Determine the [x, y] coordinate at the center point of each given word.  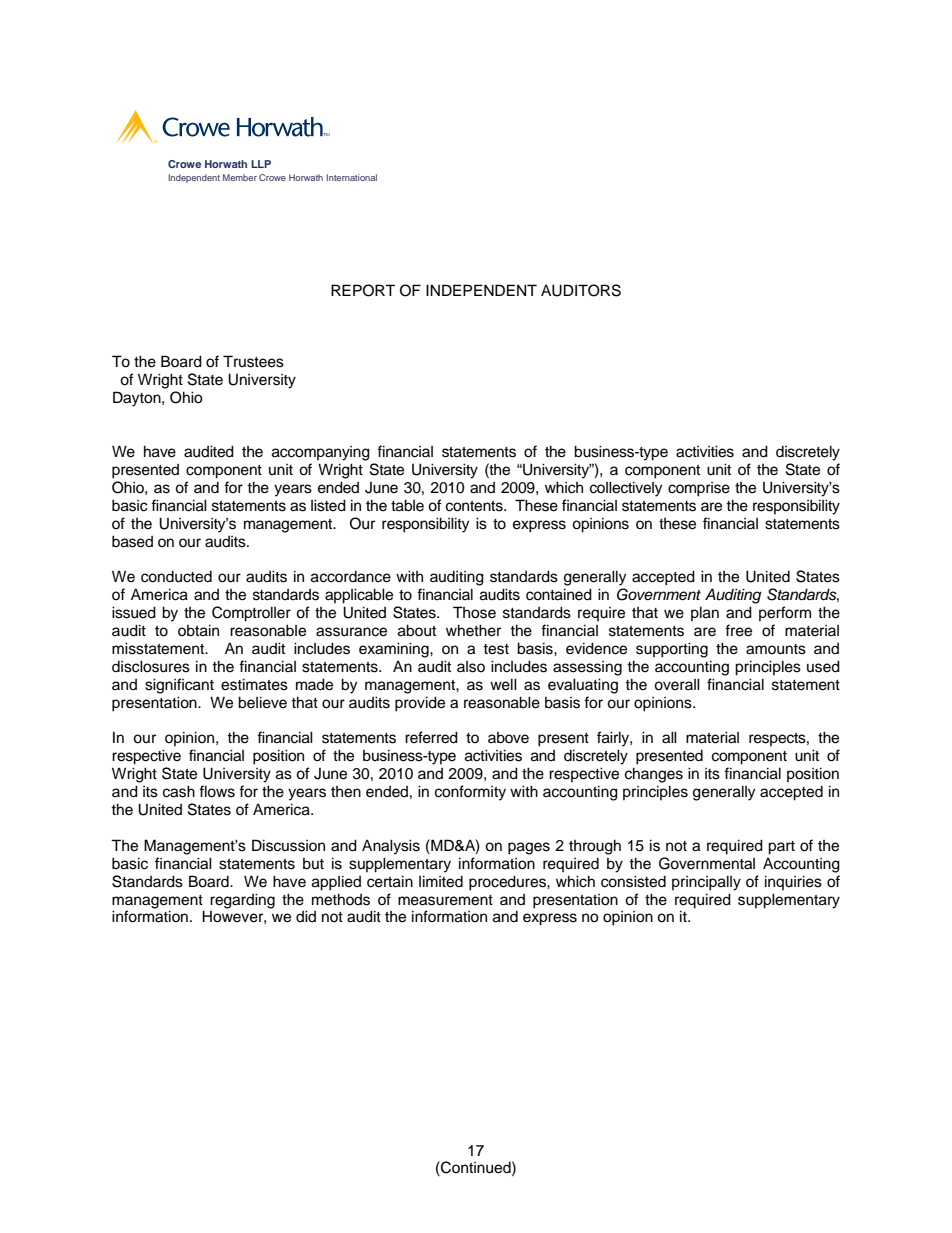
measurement [445, 900]
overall [677, 684]
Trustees [253, 361]
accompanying [321, 453]
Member [240, 177]
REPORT [363, 290]
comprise [699, 489]
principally [706, 883]
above [508, 738]
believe [262, 702]
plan [705, 613]
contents [475, 506]
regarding [242, 901]
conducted [176, 577]
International [351, 177]
